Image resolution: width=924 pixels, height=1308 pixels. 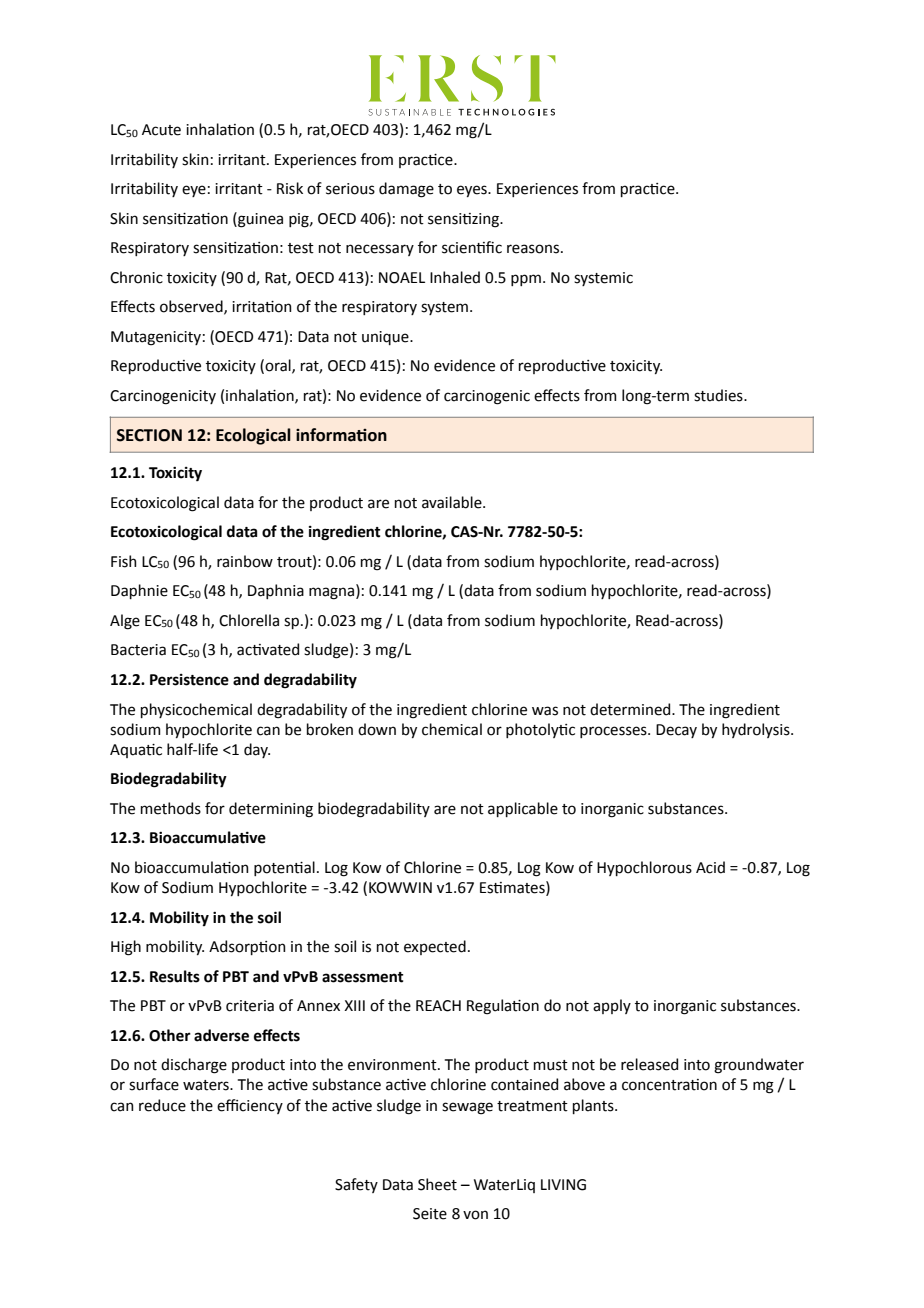 I want to click on ppm, so click(x=526, y=280).
